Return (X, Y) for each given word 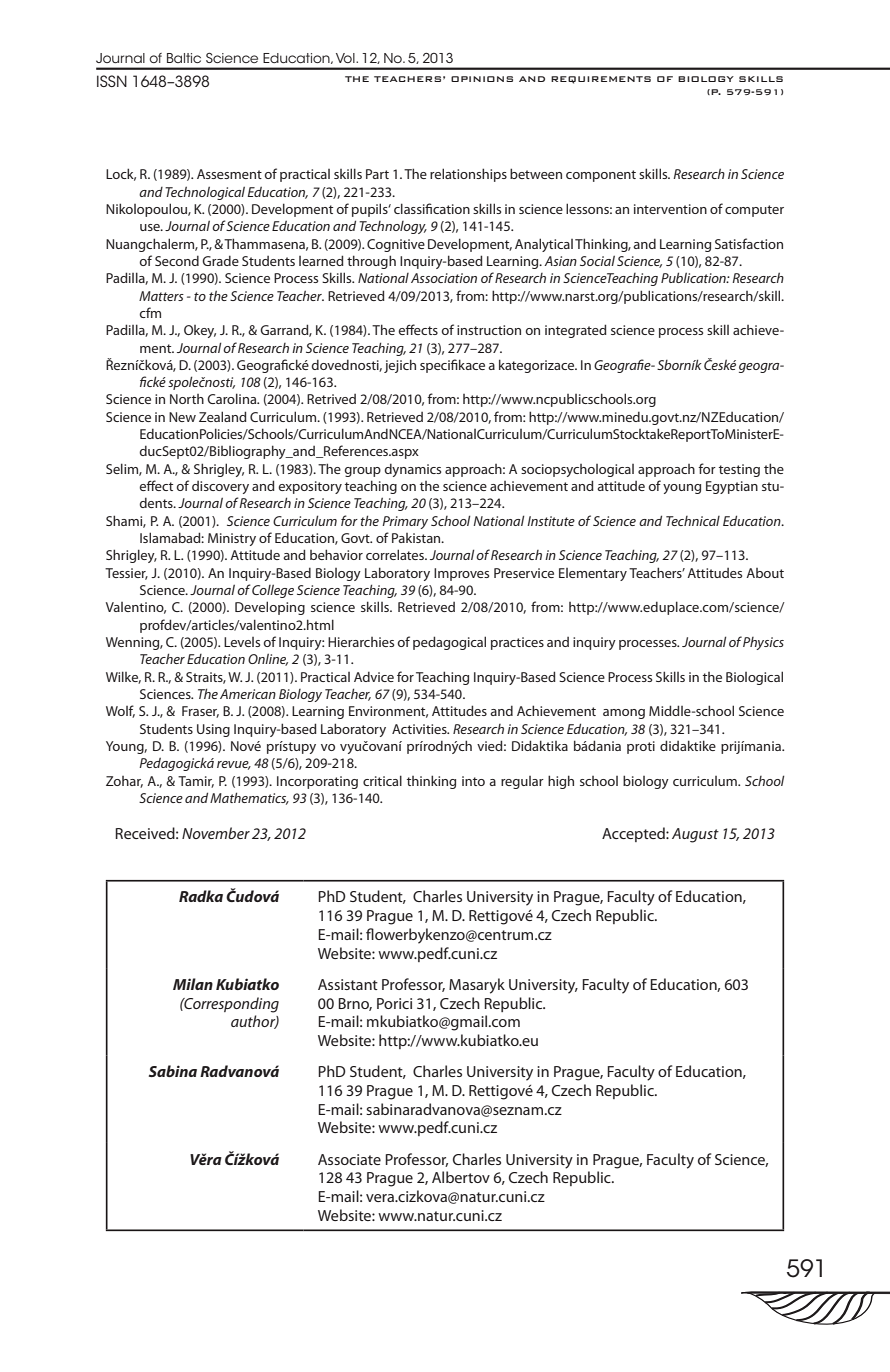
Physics (763, 643)
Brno (355, 1004)
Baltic (184, 58)
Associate (349, 1159)
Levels (242, 642)
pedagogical (449, 643)
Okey (200, 331)
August (695, 835)
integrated (576, 331)
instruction (489, 330)
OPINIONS (482, 79)
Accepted (634, 834)
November (216, 833)
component (601, 176)
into (473, 781)
